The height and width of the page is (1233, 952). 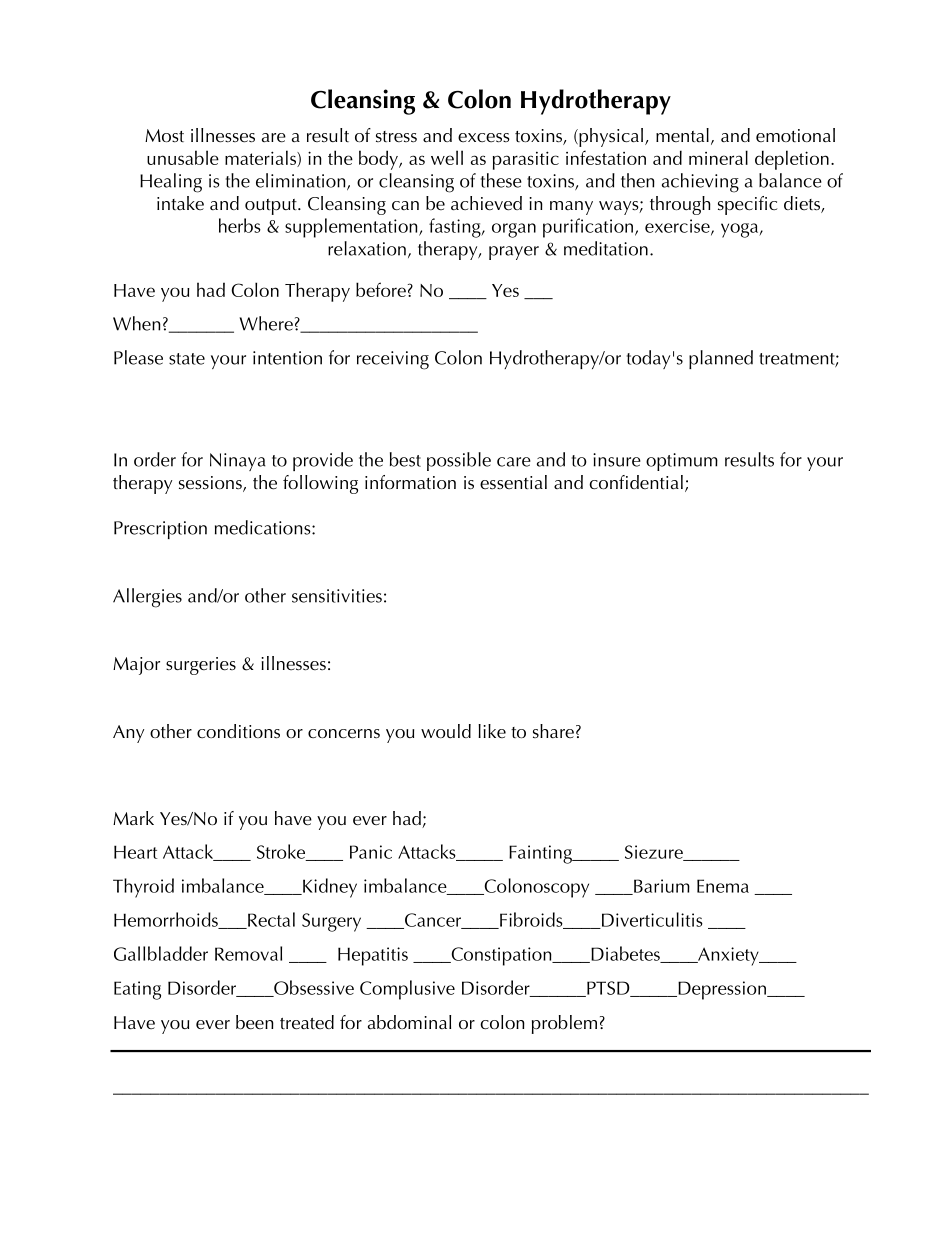 What do you see at coordinates (459, 461) in the page?
I see `possible` at bounding box center [459, 461].
